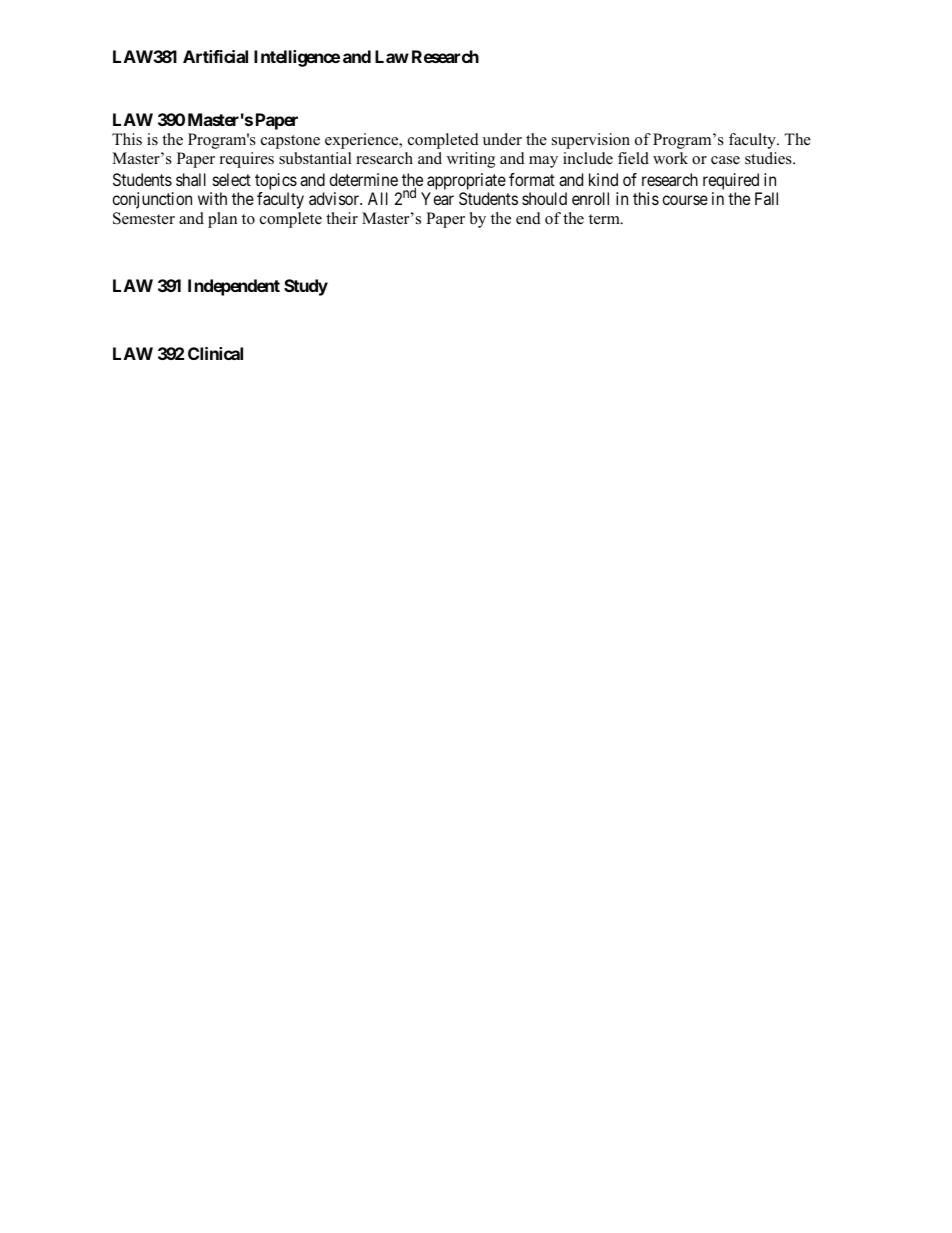 Image resolution: width=952 pixels, height=1233 pixels. Describe the element at coordinates (685, 200) in the screenshot. I see `course` at that location.
